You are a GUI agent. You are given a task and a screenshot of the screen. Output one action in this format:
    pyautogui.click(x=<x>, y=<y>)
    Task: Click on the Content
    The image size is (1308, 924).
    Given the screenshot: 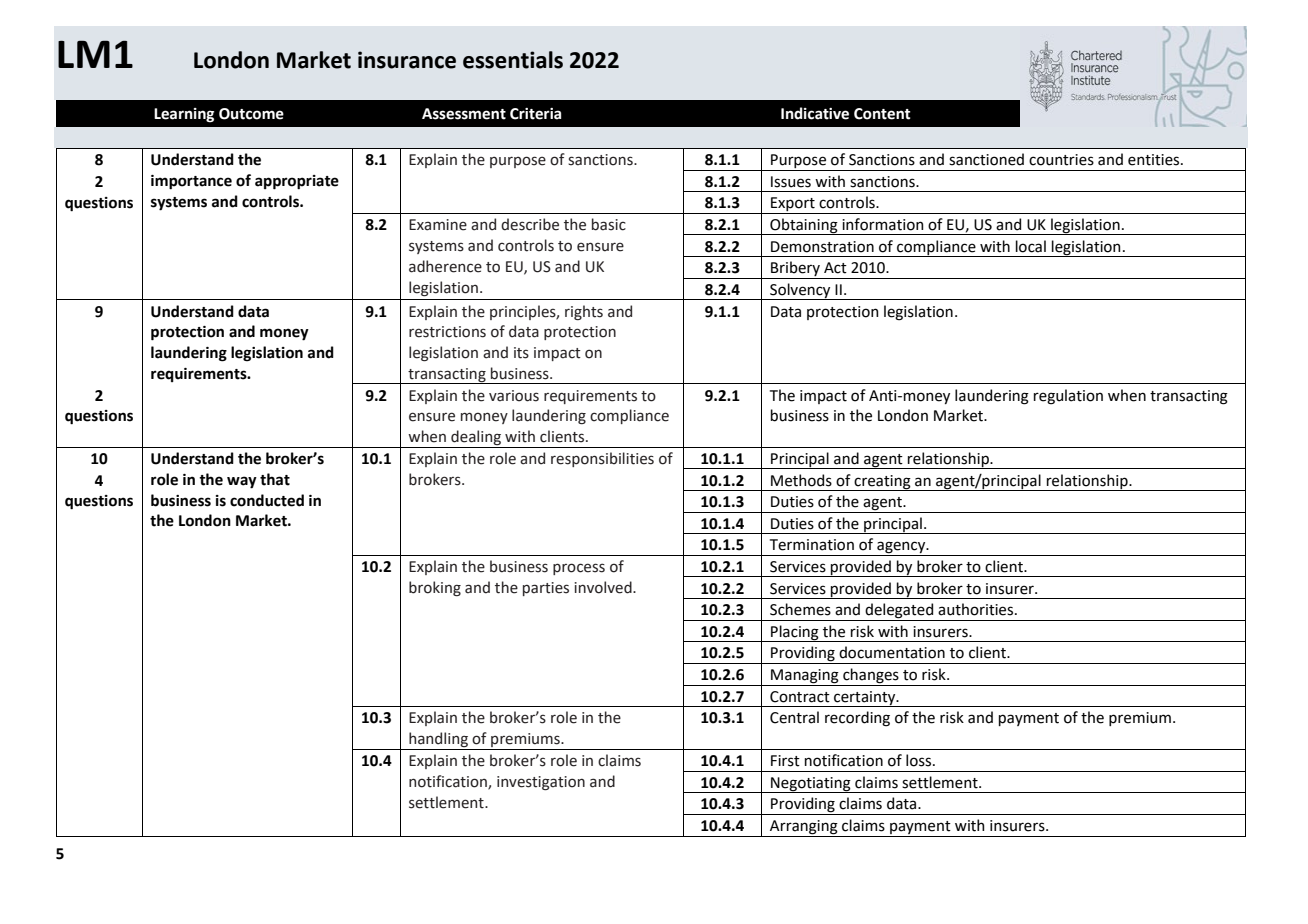 What is the action you would take?
    pyautogui.click(x=882, y=114)
